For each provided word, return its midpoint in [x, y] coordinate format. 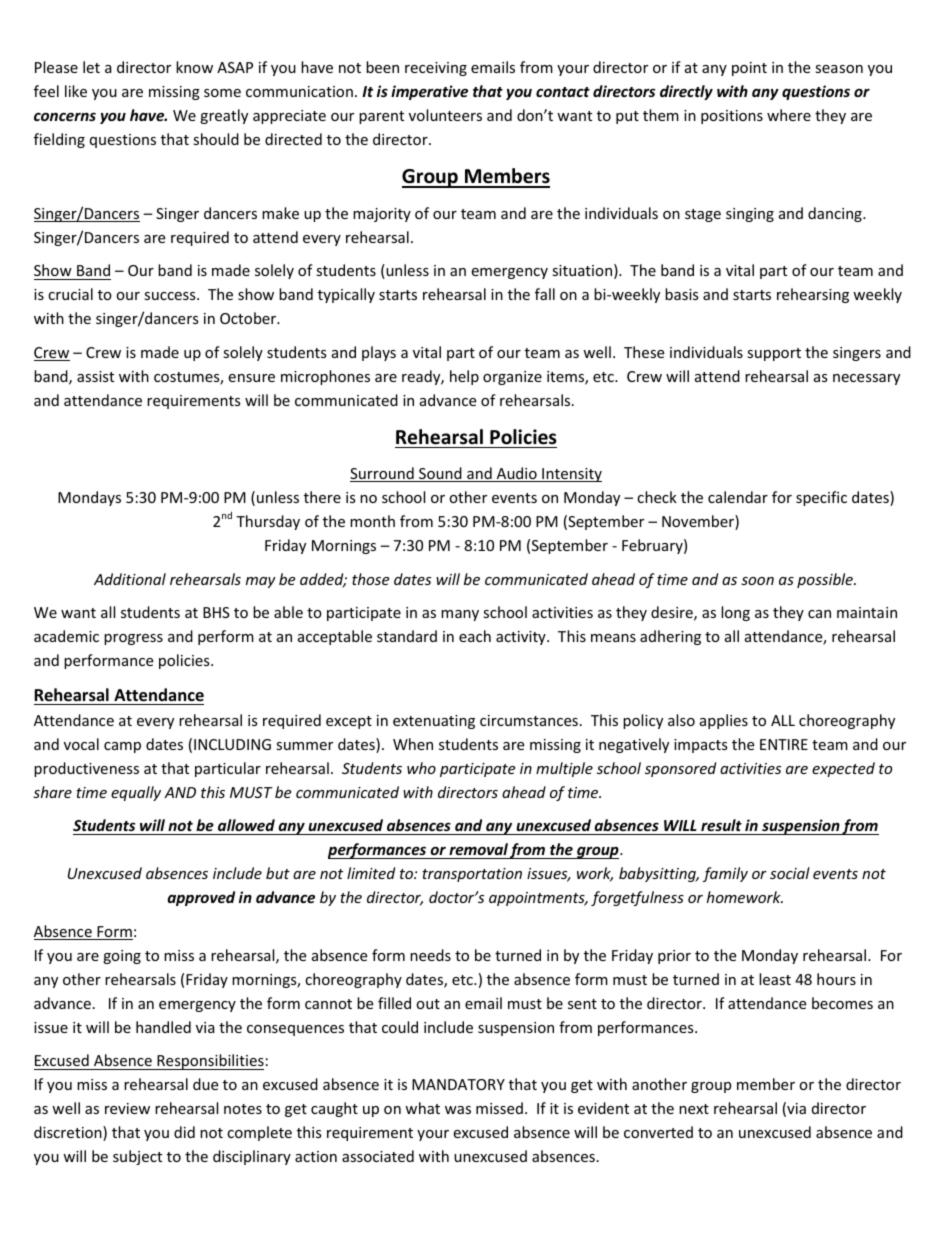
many [460, 615]
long [735, 613]
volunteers [445, 115]
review [127, 1108]
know [194, 67]
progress [133, 639]
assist [95, 376]
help [464, 377]
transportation [472, 875]
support [774, 354]
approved [201, 898]
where [789, 115]
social [790, 873]
